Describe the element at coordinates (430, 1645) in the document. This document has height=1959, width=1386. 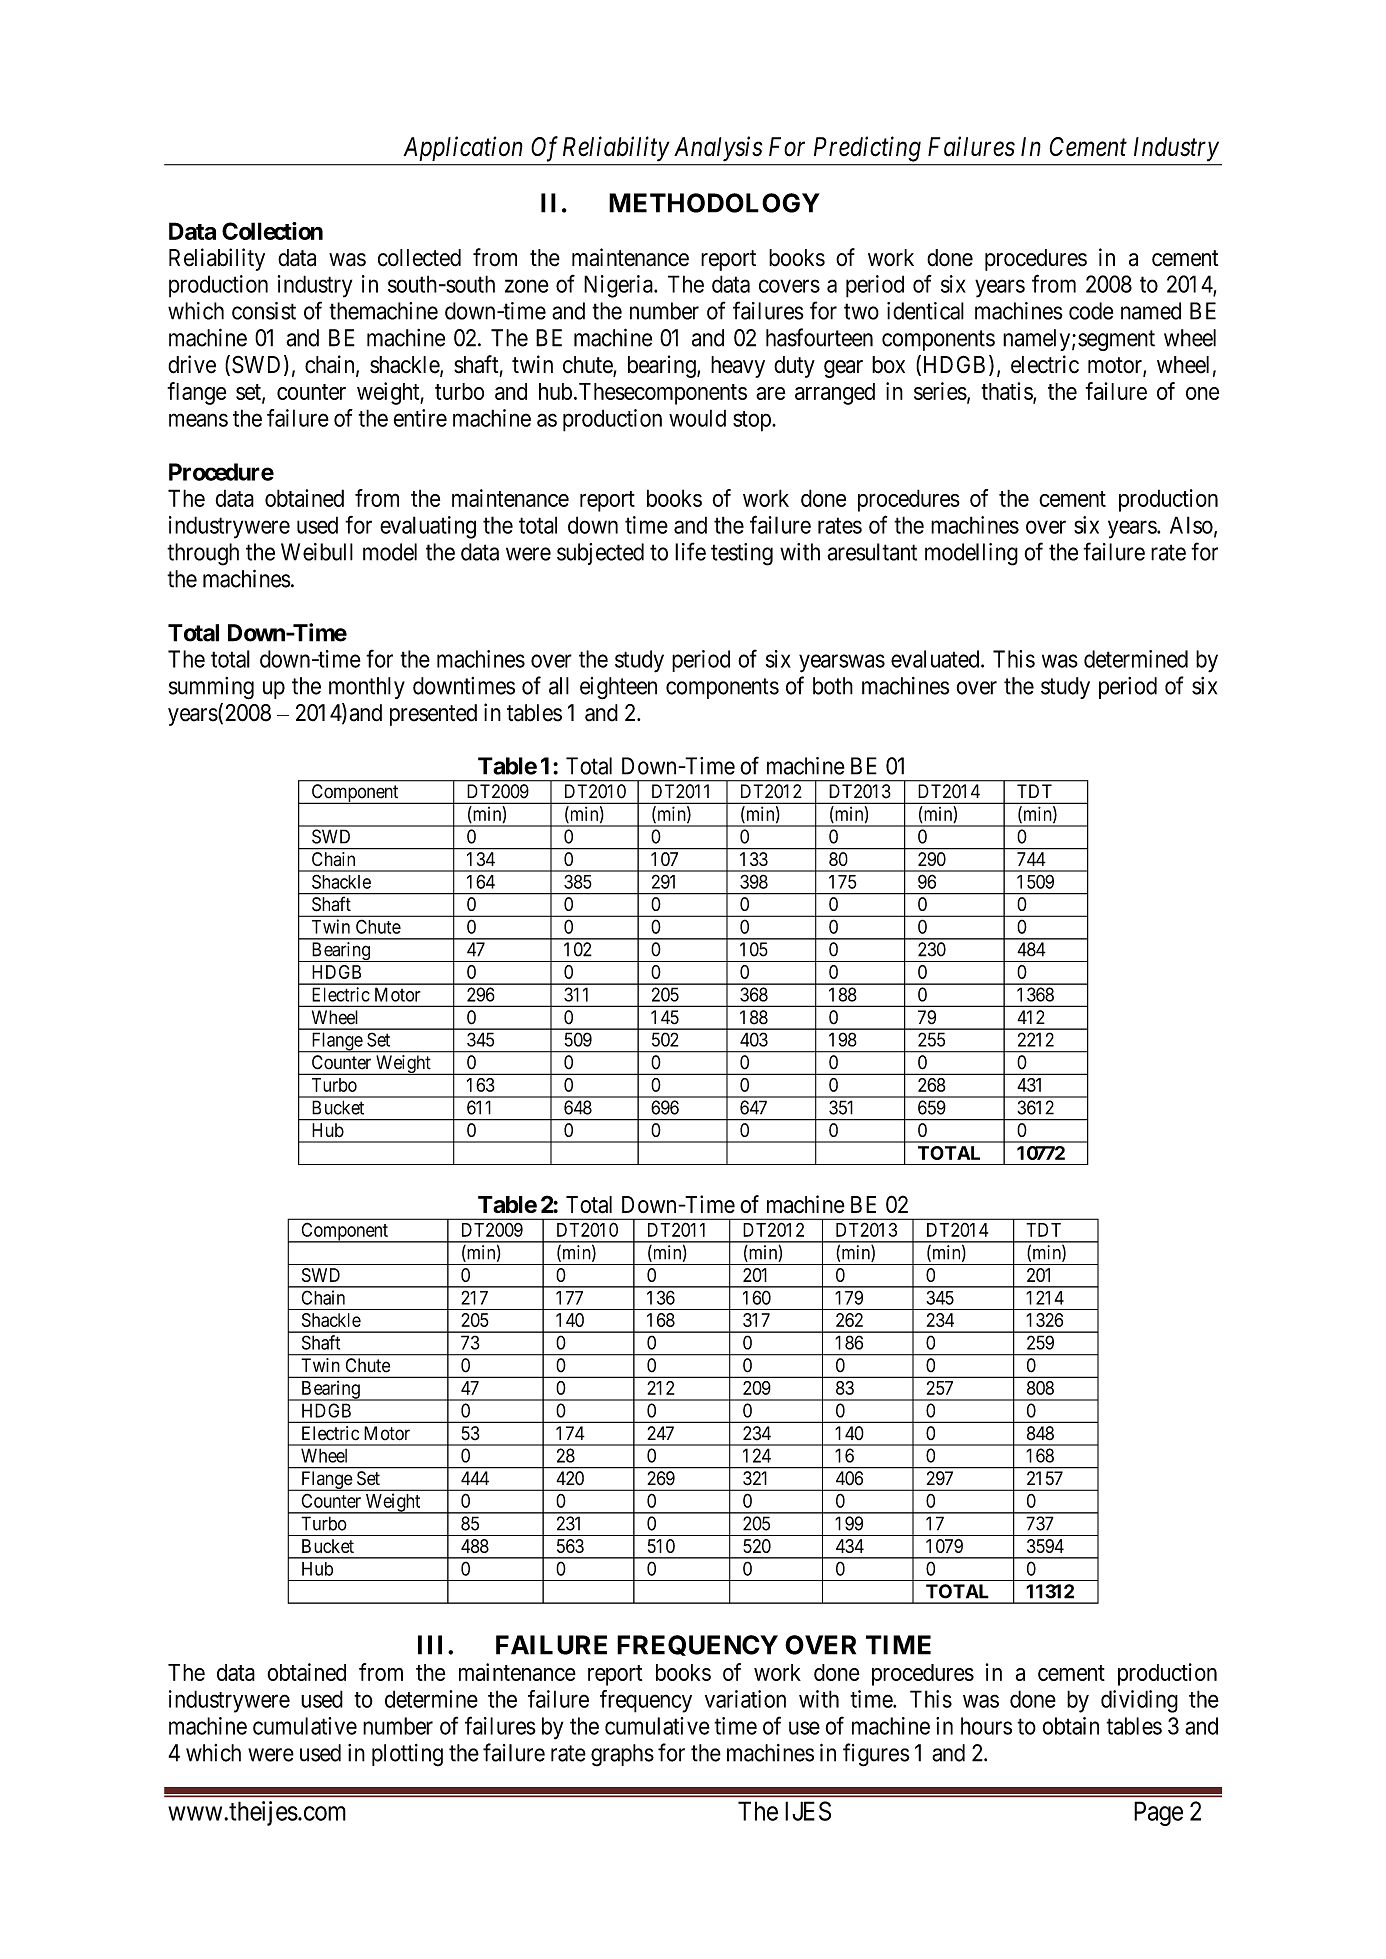
I see `III` at that location.
